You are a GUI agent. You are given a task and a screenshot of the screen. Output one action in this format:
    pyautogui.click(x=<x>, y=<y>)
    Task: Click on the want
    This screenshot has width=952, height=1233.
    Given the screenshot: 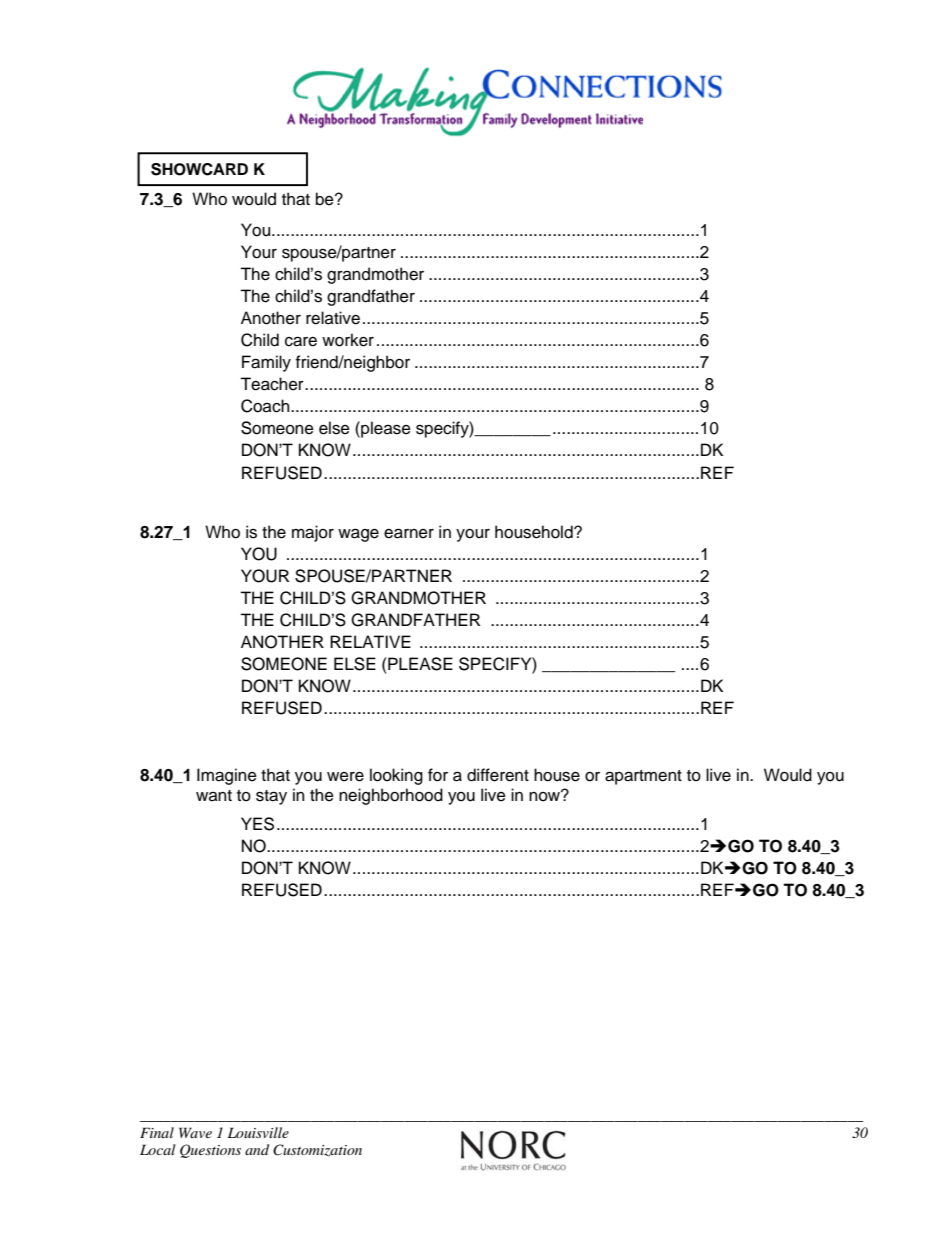 What is the action you would take?
    pyautogui.click(x=214, y=796)
